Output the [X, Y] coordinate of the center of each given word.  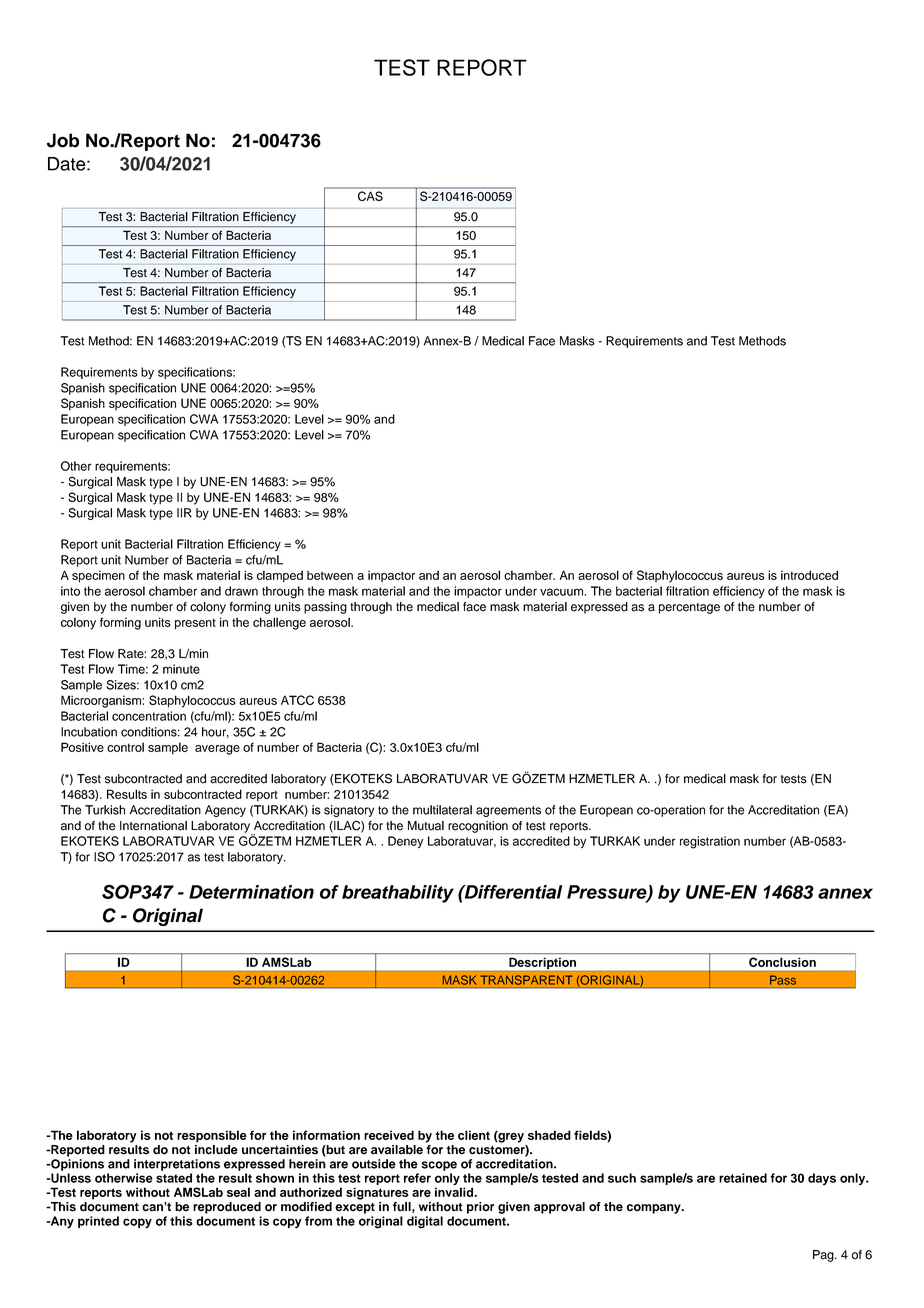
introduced [809, 575]
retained [743, 1178]
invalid [455, 1191]
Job [63, 140]
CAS [370, 196]
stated [174, 1178]
